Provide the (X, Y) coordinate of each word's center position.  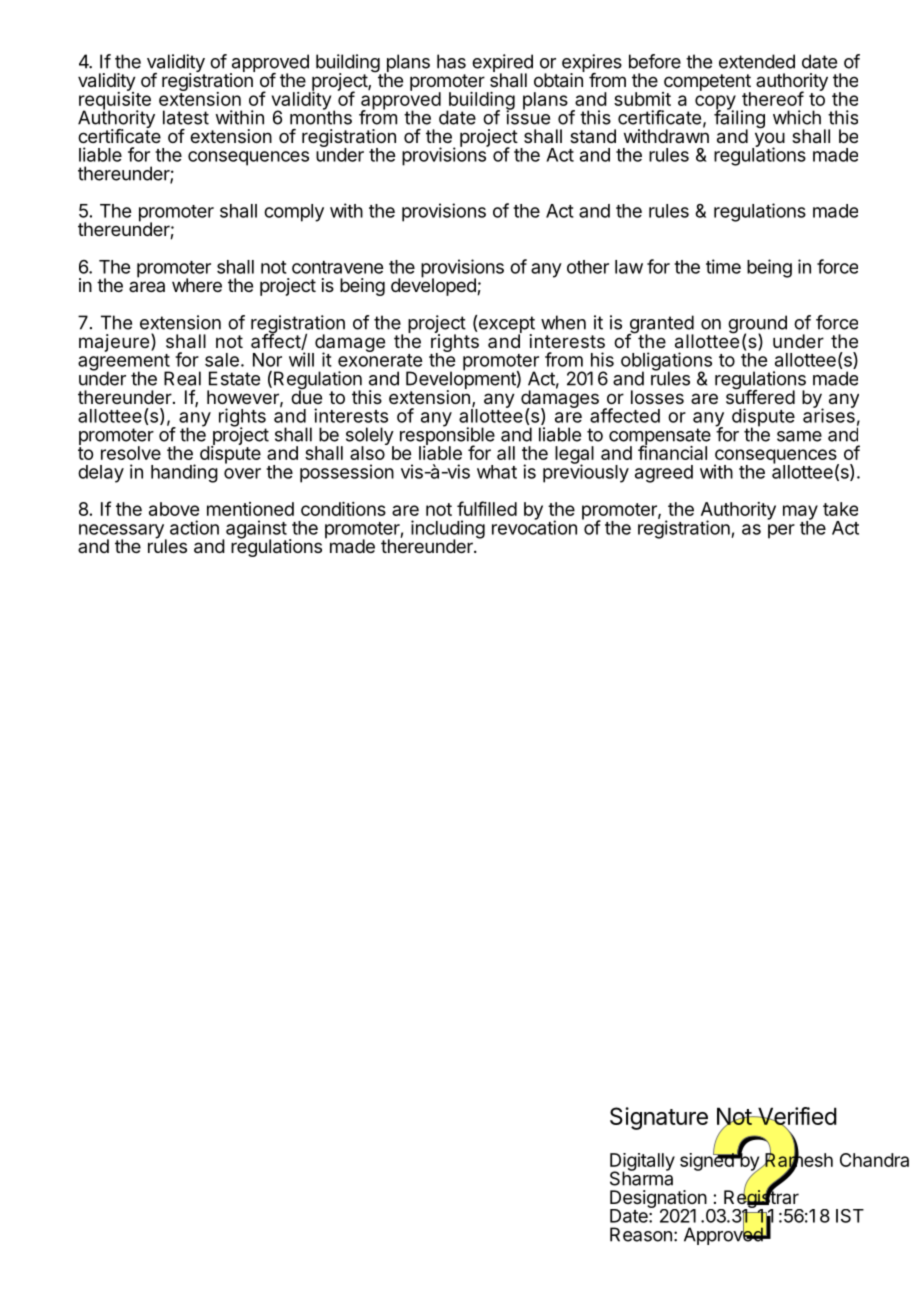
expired (502, 64)
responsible (447, 436)
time (723, 266)
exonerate (380, 360)
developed (434, 286)
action (194, 527)
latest (186, 117)
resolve (131, 453)
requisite (115, 101)
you (768, 140)
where (197, 285)
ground (757, 325)
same (799, 436)
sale (222, 360)
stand (593, 136)
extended (757, 61)
